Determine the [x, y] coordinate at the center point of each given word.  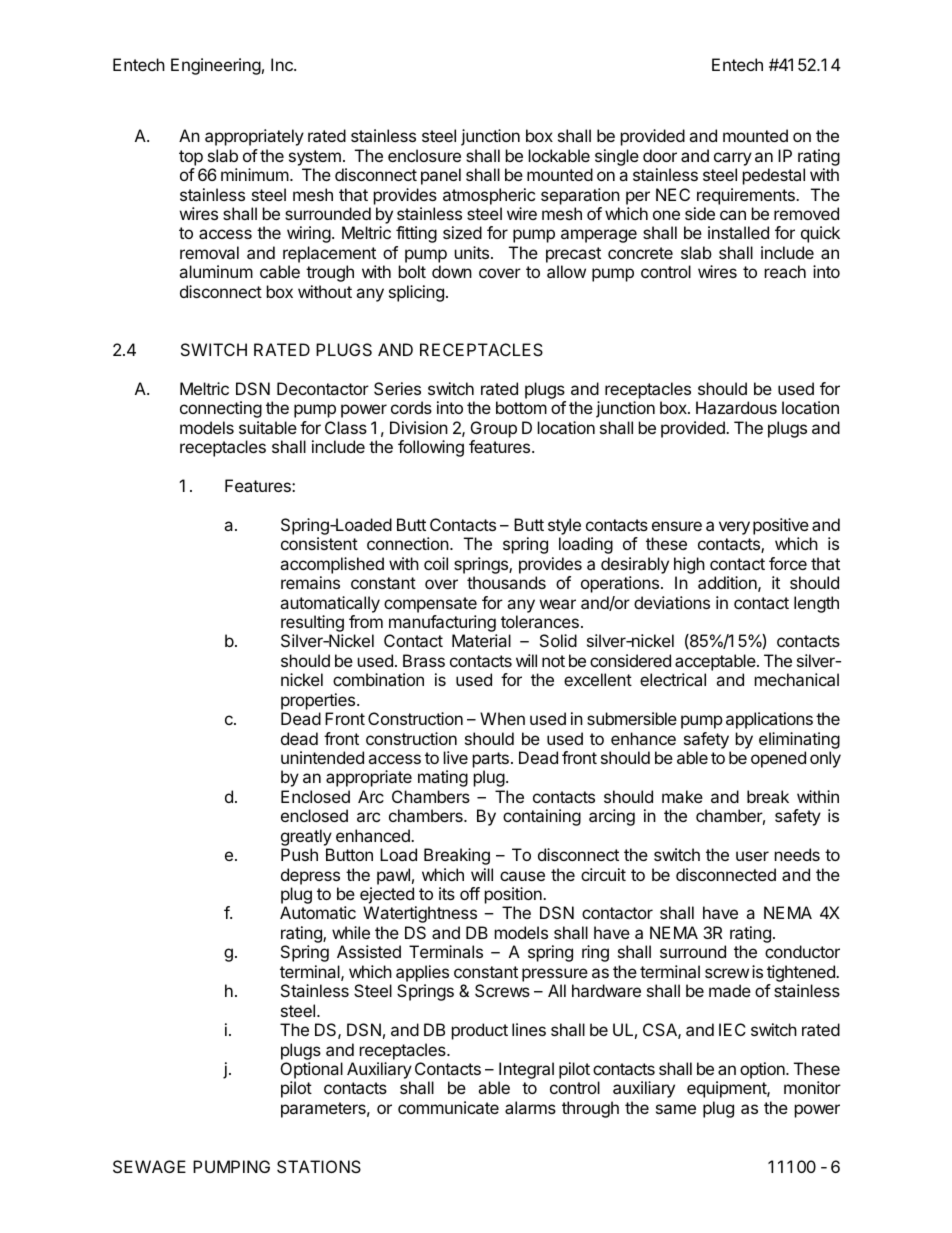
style [564, 526]
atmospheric [489, 196]
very [734, 528]
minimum [255, 174]
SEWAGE [149, 1166]
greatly [306, 837]
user [752, 856]
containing [542, 817]
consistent [319, 543]
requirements [747, 196]
